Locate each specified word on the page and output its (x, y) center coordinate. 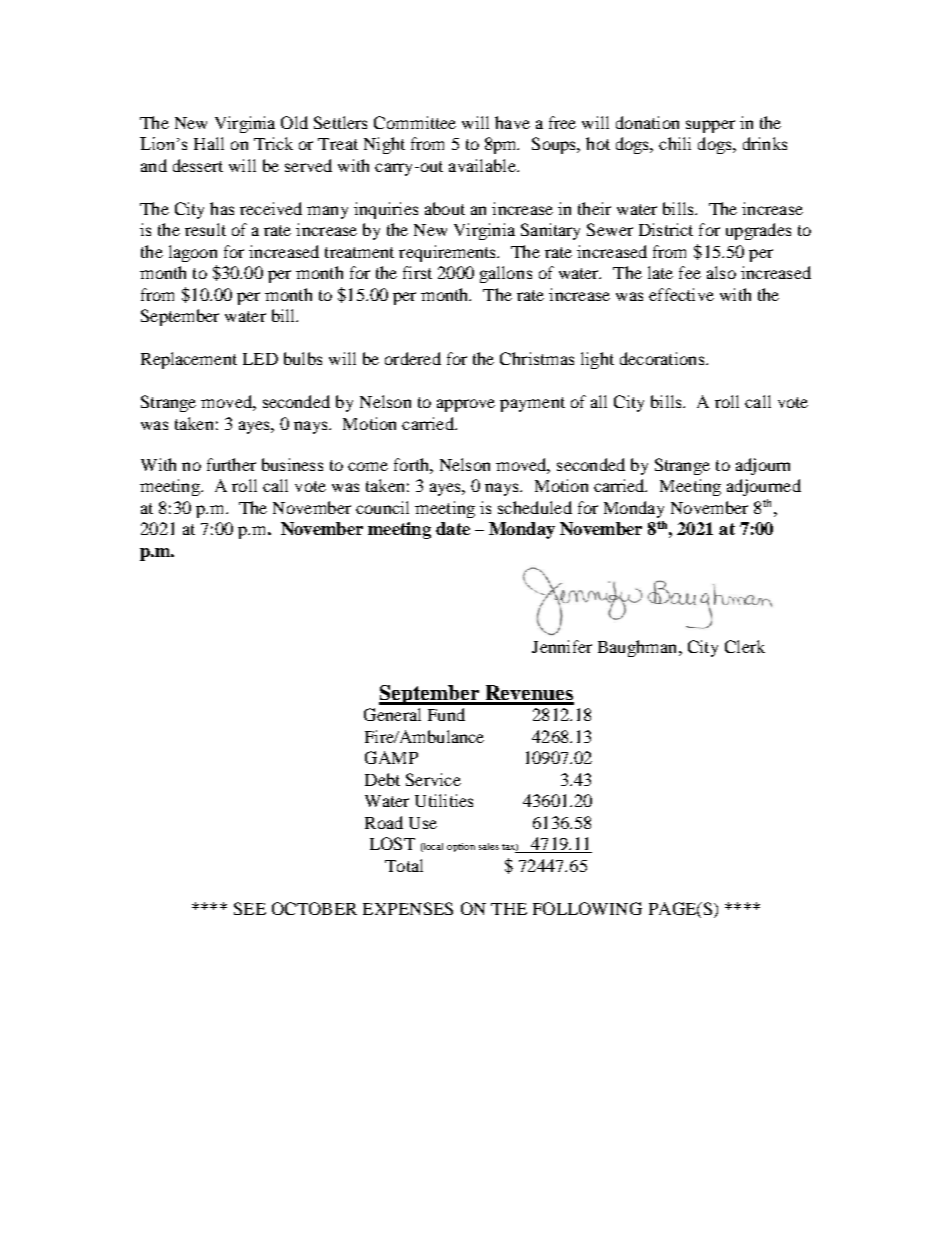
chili (675, 143)
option (461, 847)
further (231, 464)
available (483, 165)
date (453, 528)
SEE (250, 908)
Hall (209, 143)
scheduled (535, 507)
